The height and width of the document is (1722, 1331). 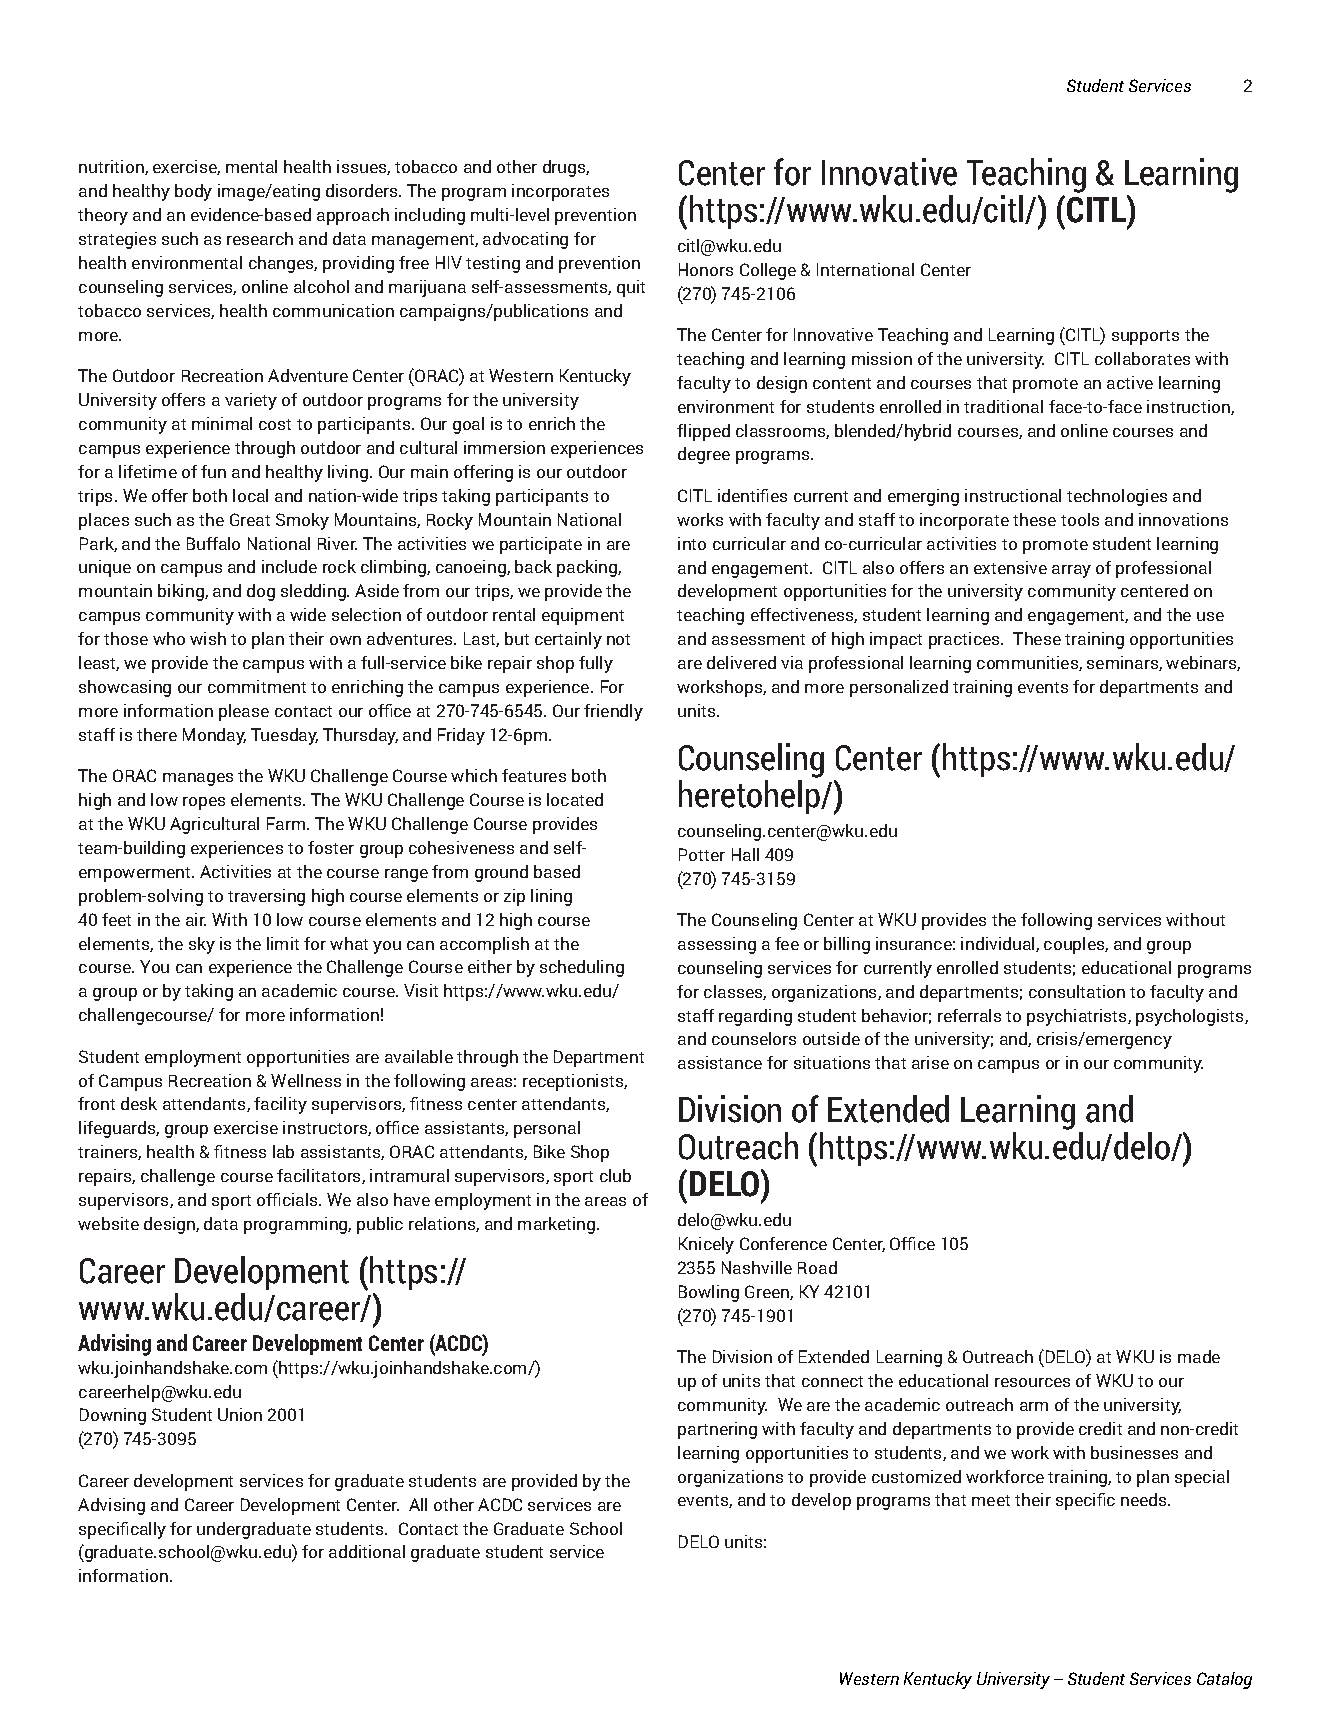 I want to click on supports, so click(x=1145, y=337).
